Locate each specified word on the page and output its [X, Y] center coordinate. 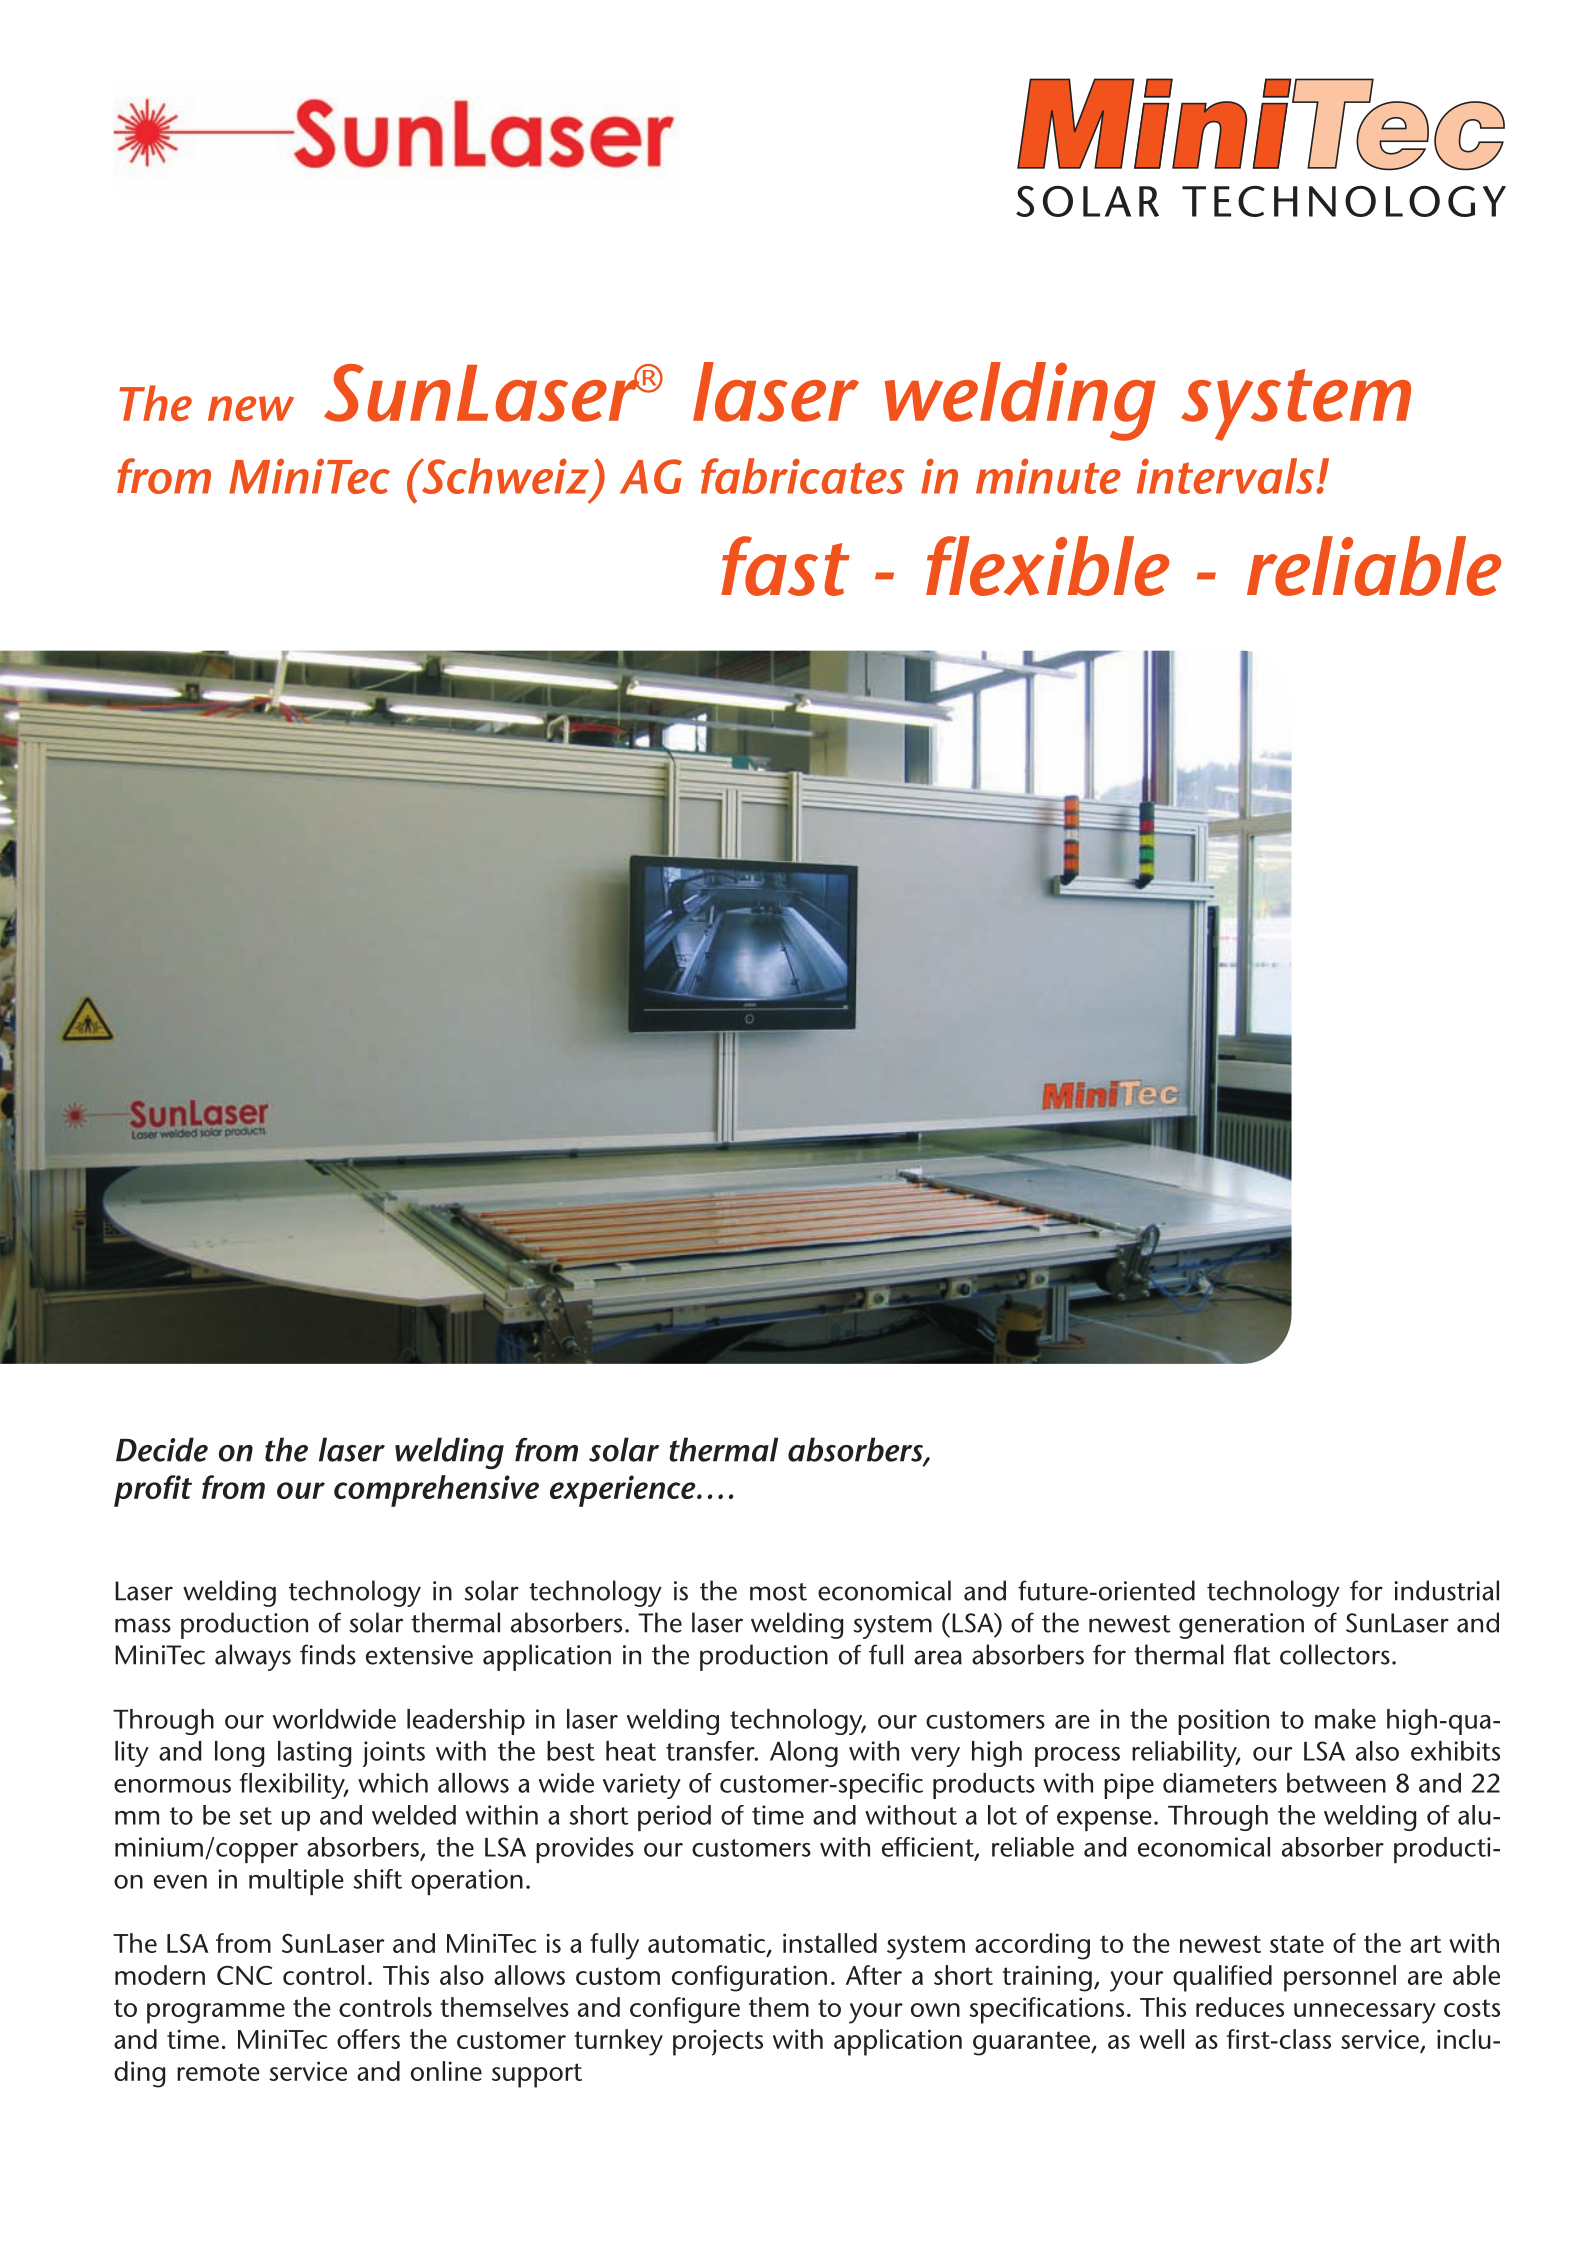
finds [328, 1654]
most [778, 1592]
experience [624, 1491]
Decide [162, 1449]
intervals [1225, 476]
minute [1048, 476]
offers [368, 2039]
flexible [1047, 566]
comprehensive [436, 1491]
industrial [1446, 1590]
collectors [1335, 1654]
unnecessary [1365, 2013]
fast [785, 566]
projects [718, 2042]
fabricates [802, 476]
